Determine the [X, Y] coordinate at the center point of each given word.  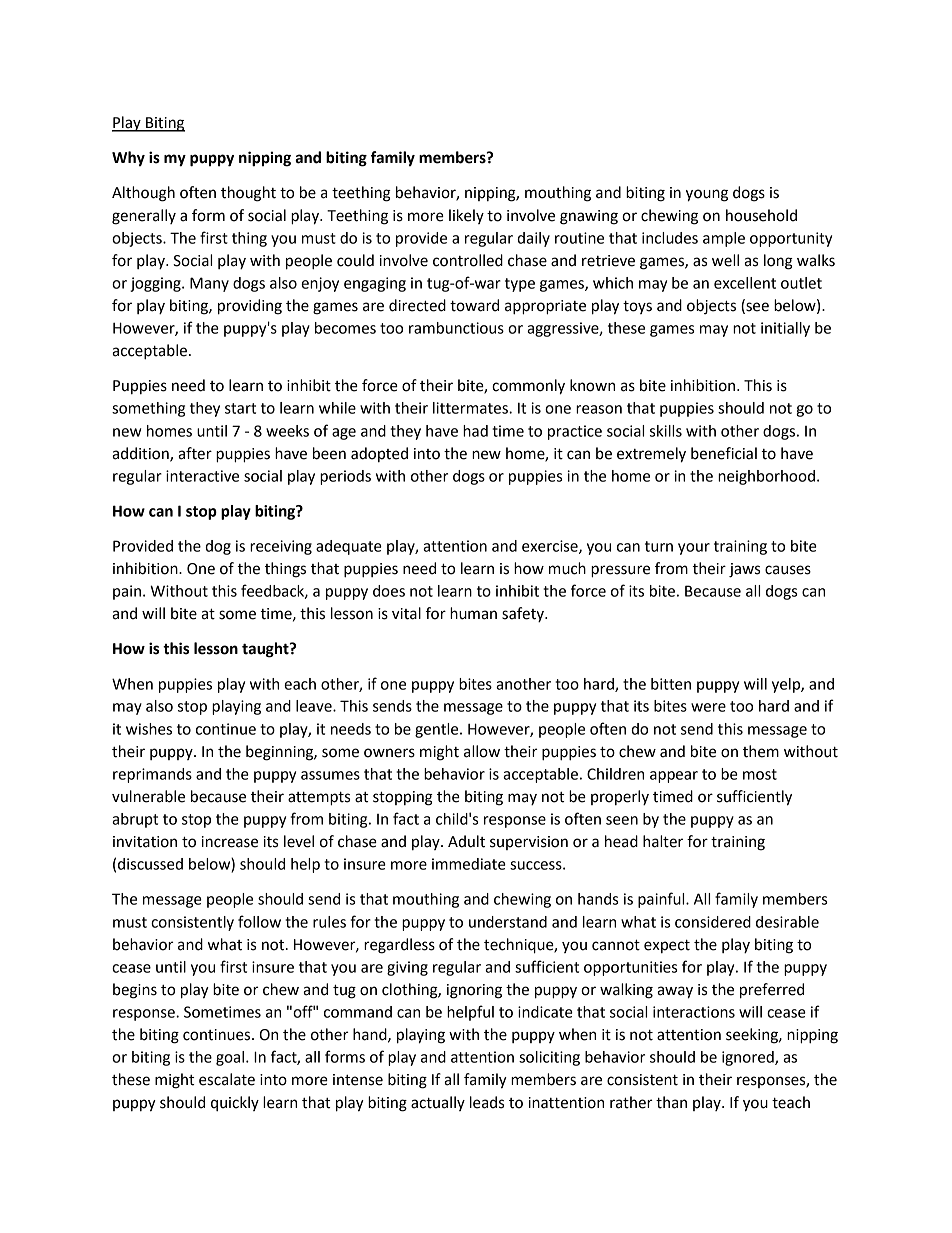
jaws [744, 570]
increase [230, 842]
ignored [749, 1058]
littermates [471, 408]
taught [266, 650]
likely [466, 216]
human [473, 613]
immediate [469, 864]
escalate [227, 1079]
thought [248, 194]
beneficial [724, 453]
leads [487, 1102]
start [240, 408]
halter [663, 841]
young [707, 195]
